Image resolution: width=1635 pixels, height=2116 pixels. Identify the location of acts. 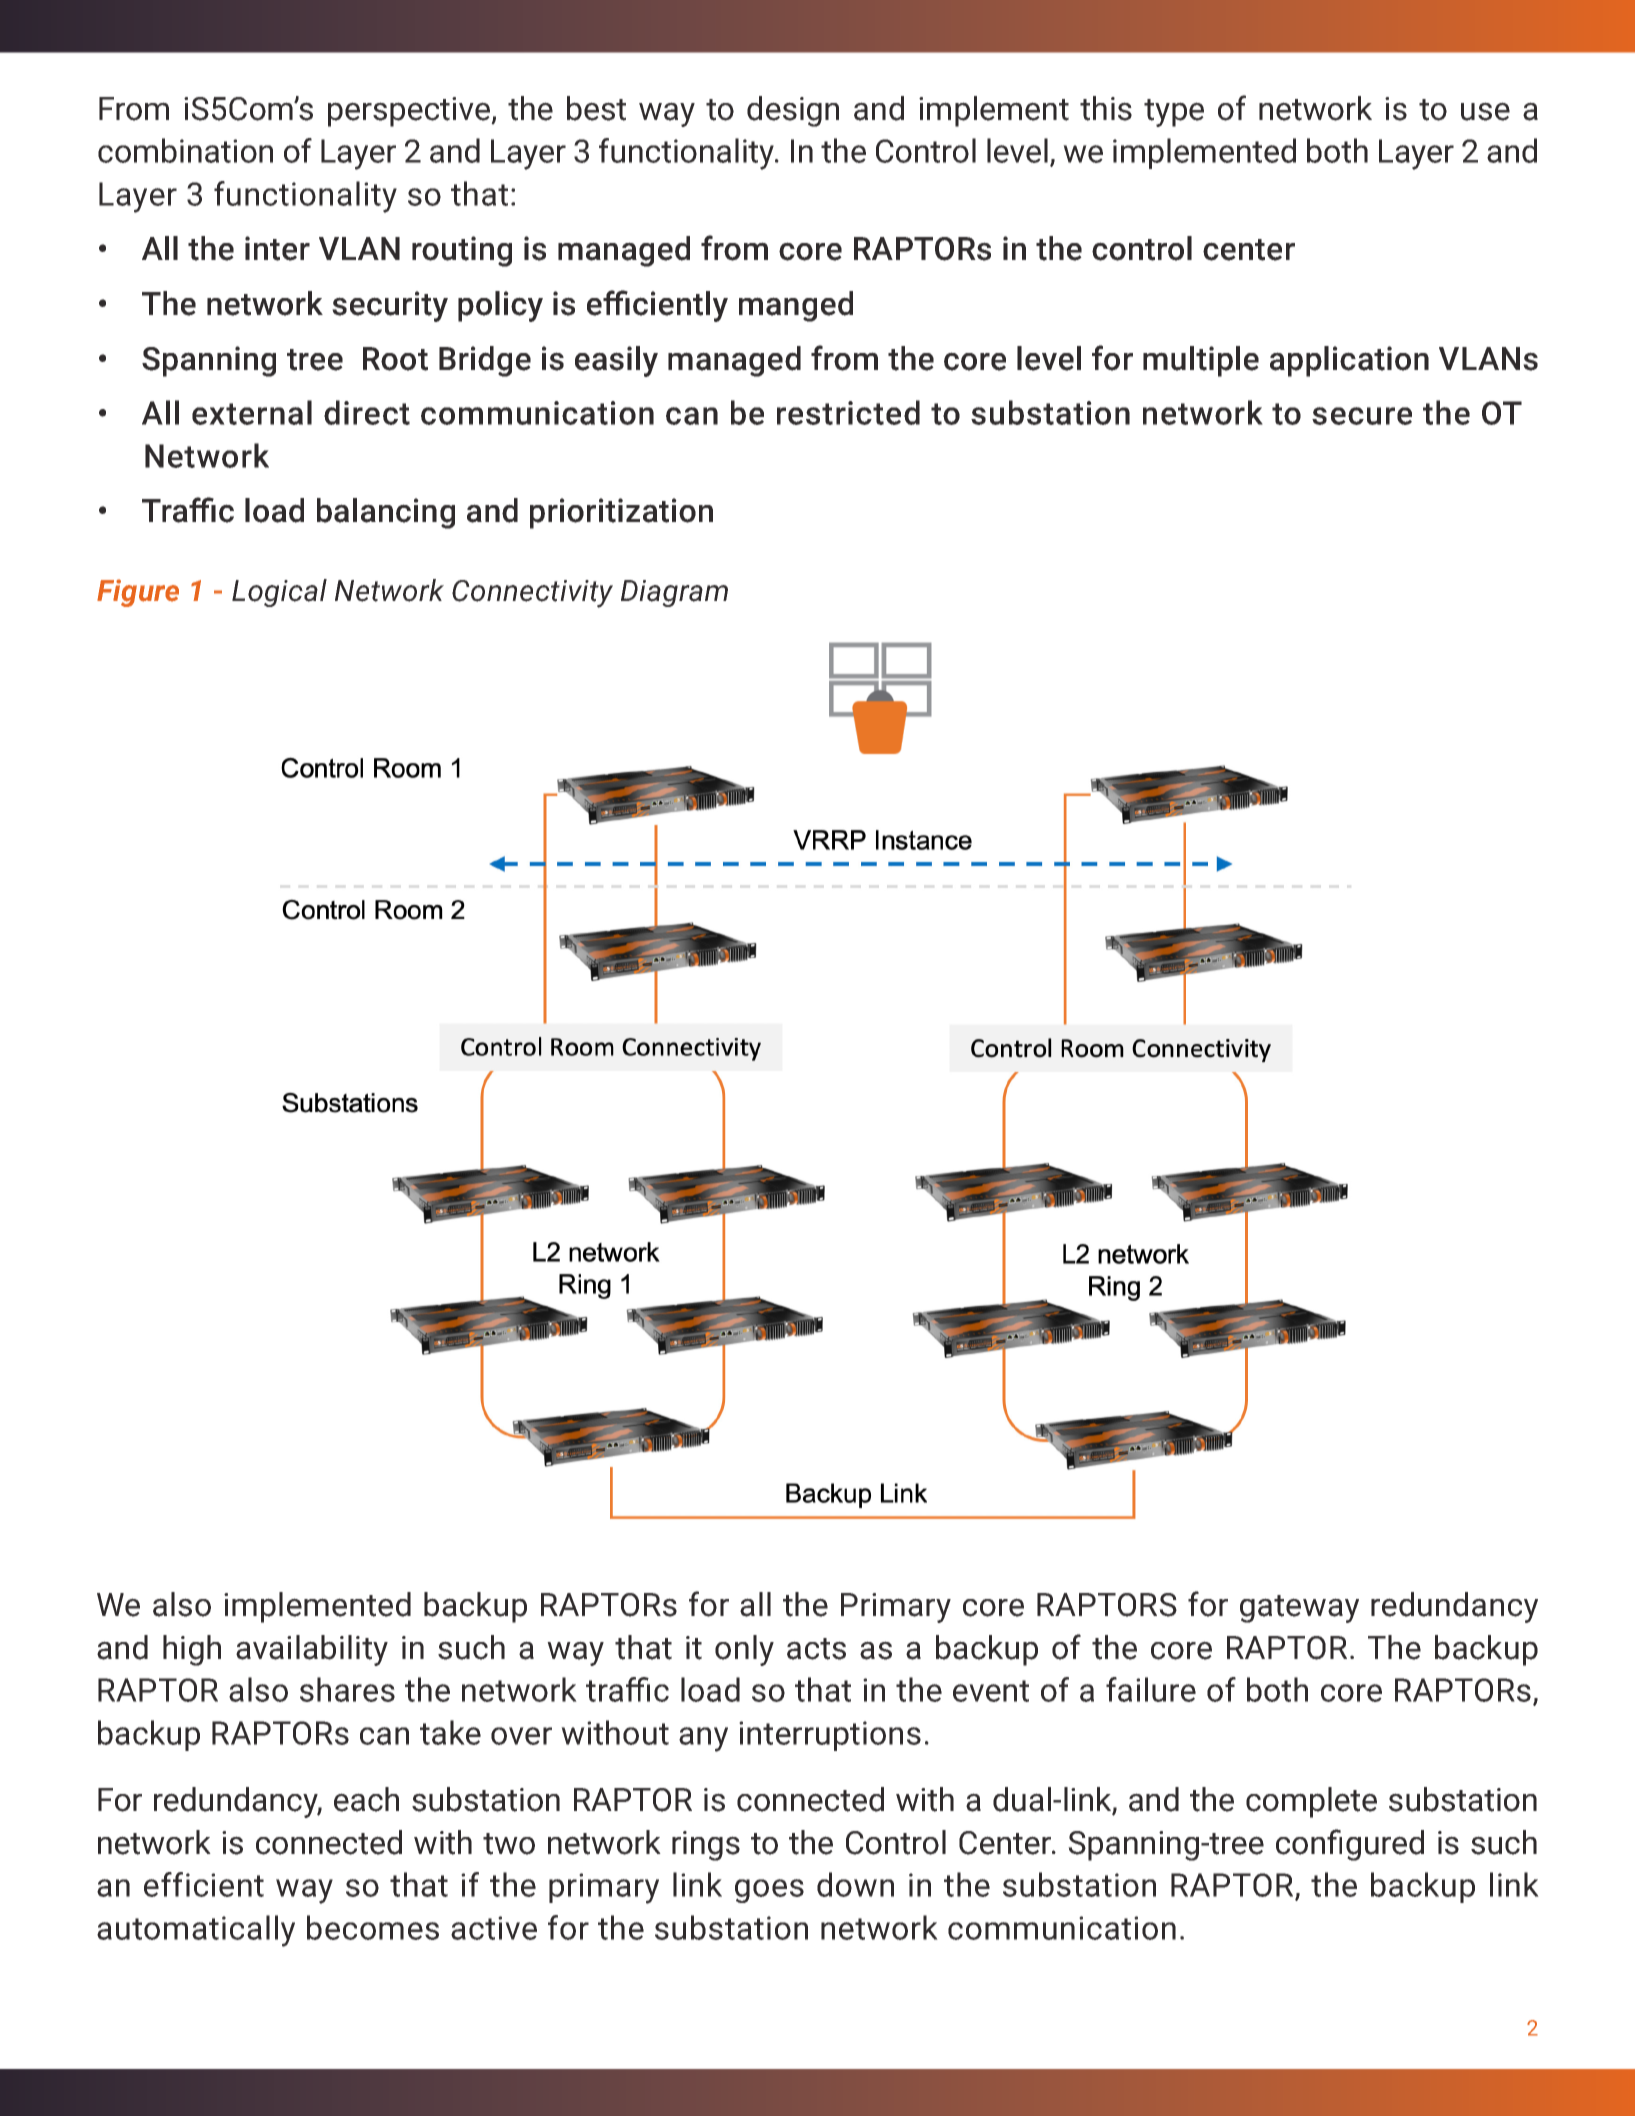
(816, 1649).
